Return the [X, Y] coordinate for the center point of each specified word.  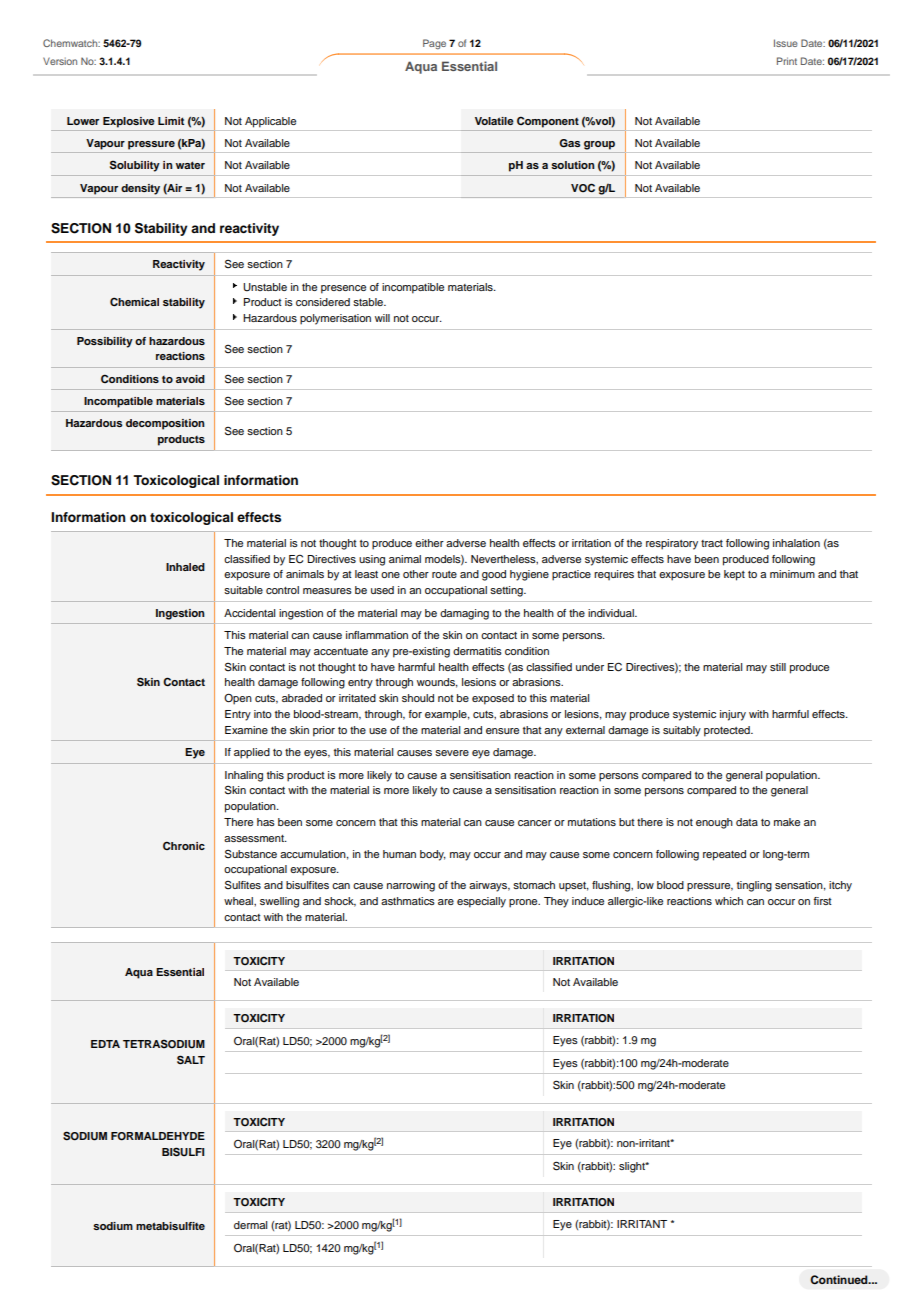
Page [434, 44]
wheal [239, 901]
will [382, 318]
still [778, 667]
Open [238, 699]
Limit [171, 121]
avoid [190, 379]
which [729, 901]
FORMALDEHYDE [158, 1136]
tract [712, 543]
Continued [840, 1280]
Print [787, 61]
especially [481, 902]
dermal [250, 1225]
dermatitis [477, 651]
